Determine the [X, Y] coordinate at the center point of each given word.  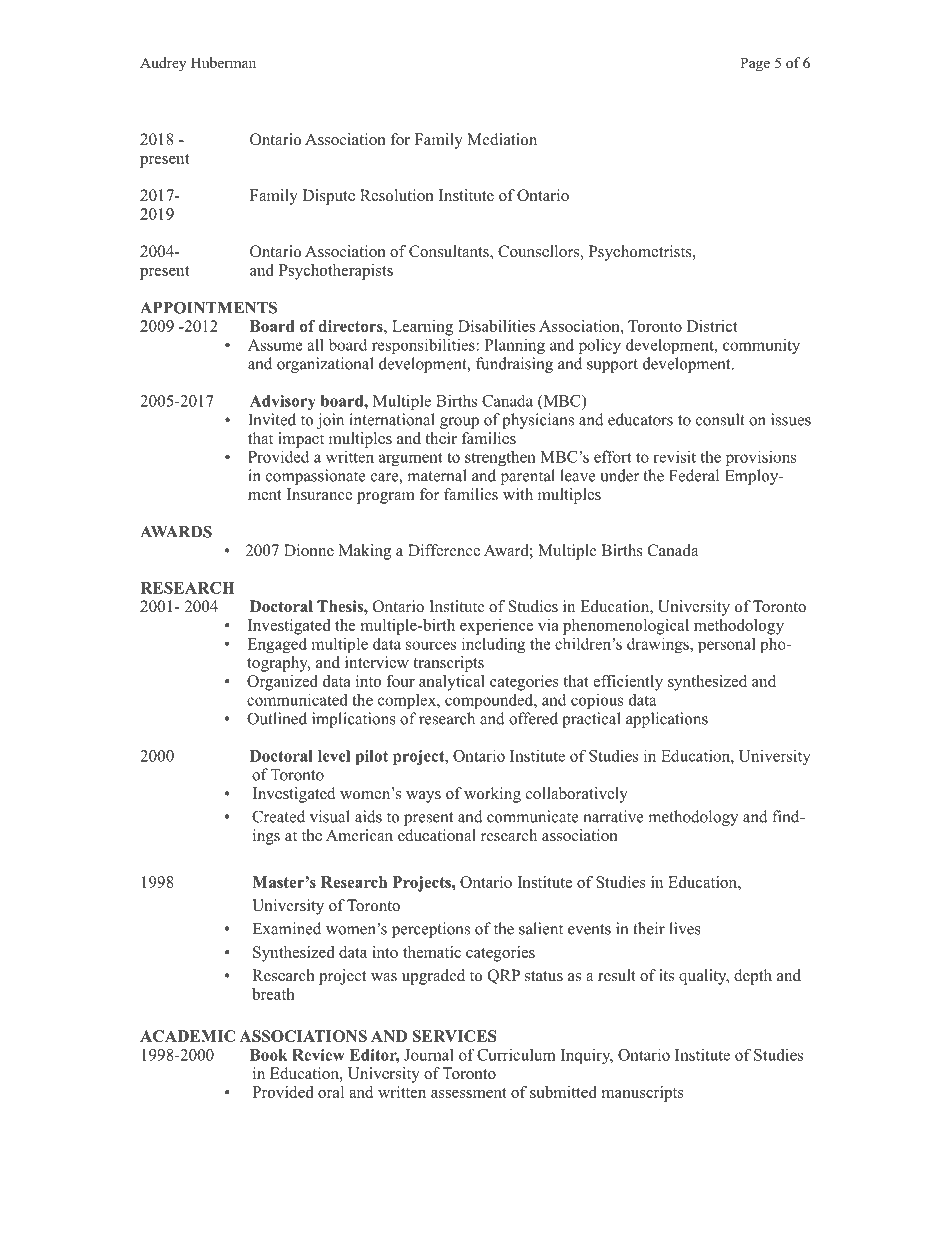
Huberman [223, 62]
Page [755, 64]
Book [269, 1055]
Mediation [502, 139]
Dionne [309, 550]
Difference [444, 550]
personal [727, 645]
